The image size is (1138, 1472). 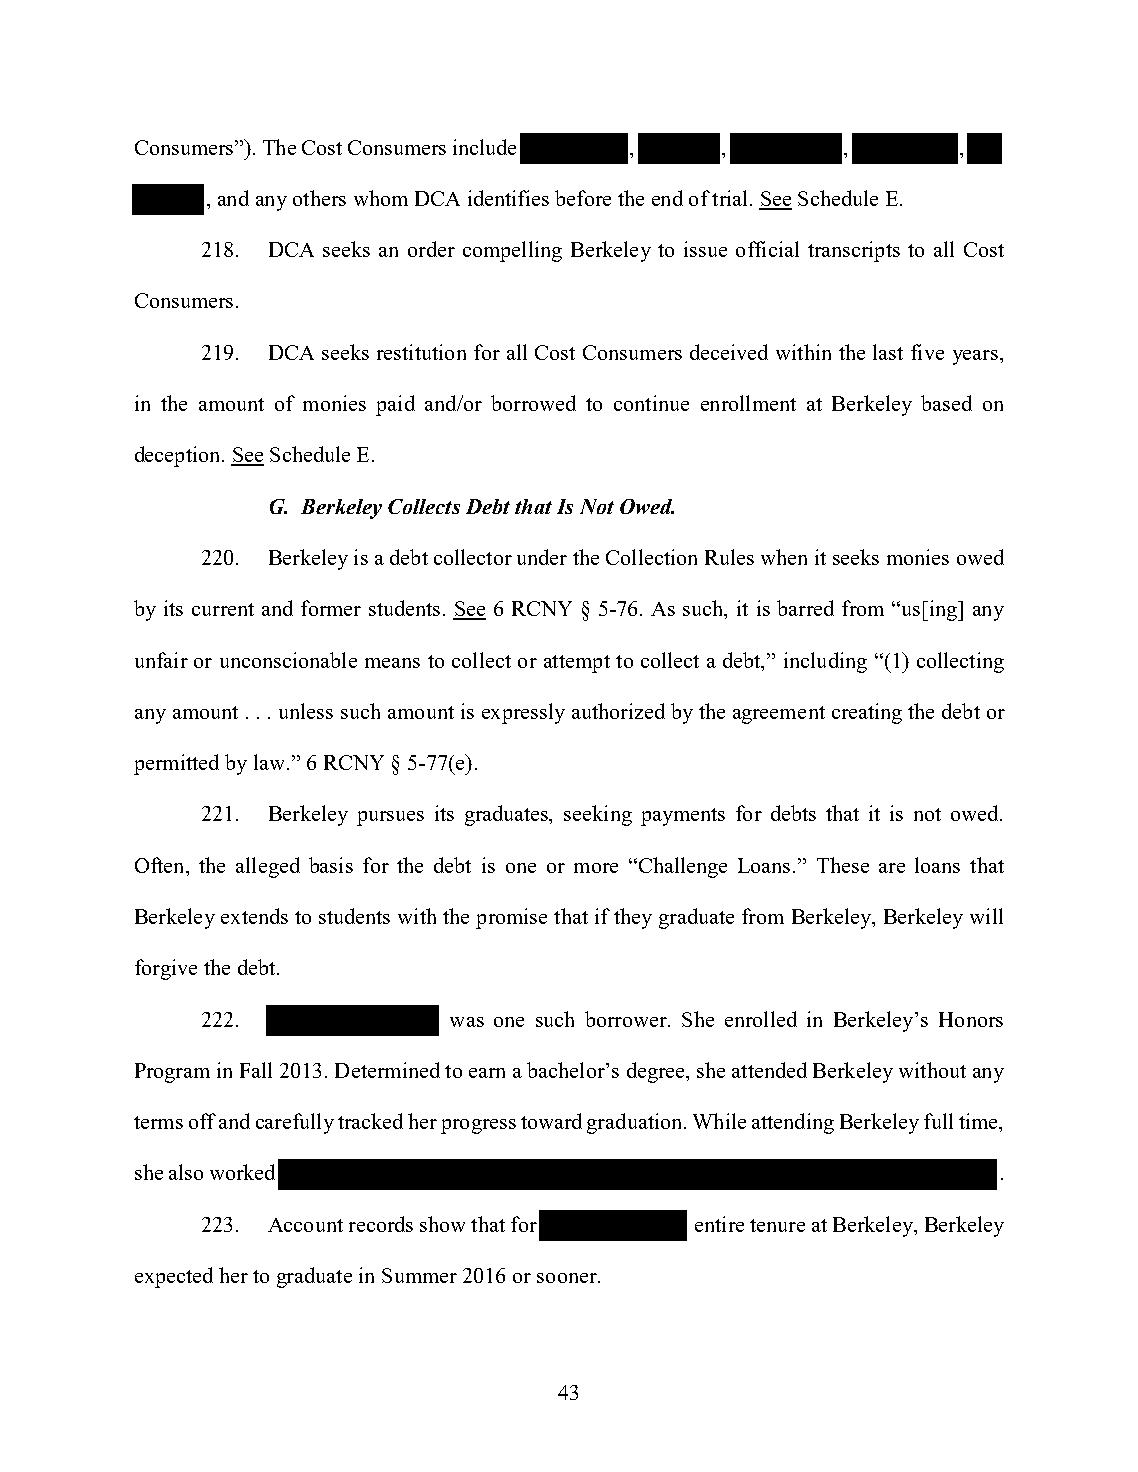 I want to click on unless, so click(x=306, y=711).
